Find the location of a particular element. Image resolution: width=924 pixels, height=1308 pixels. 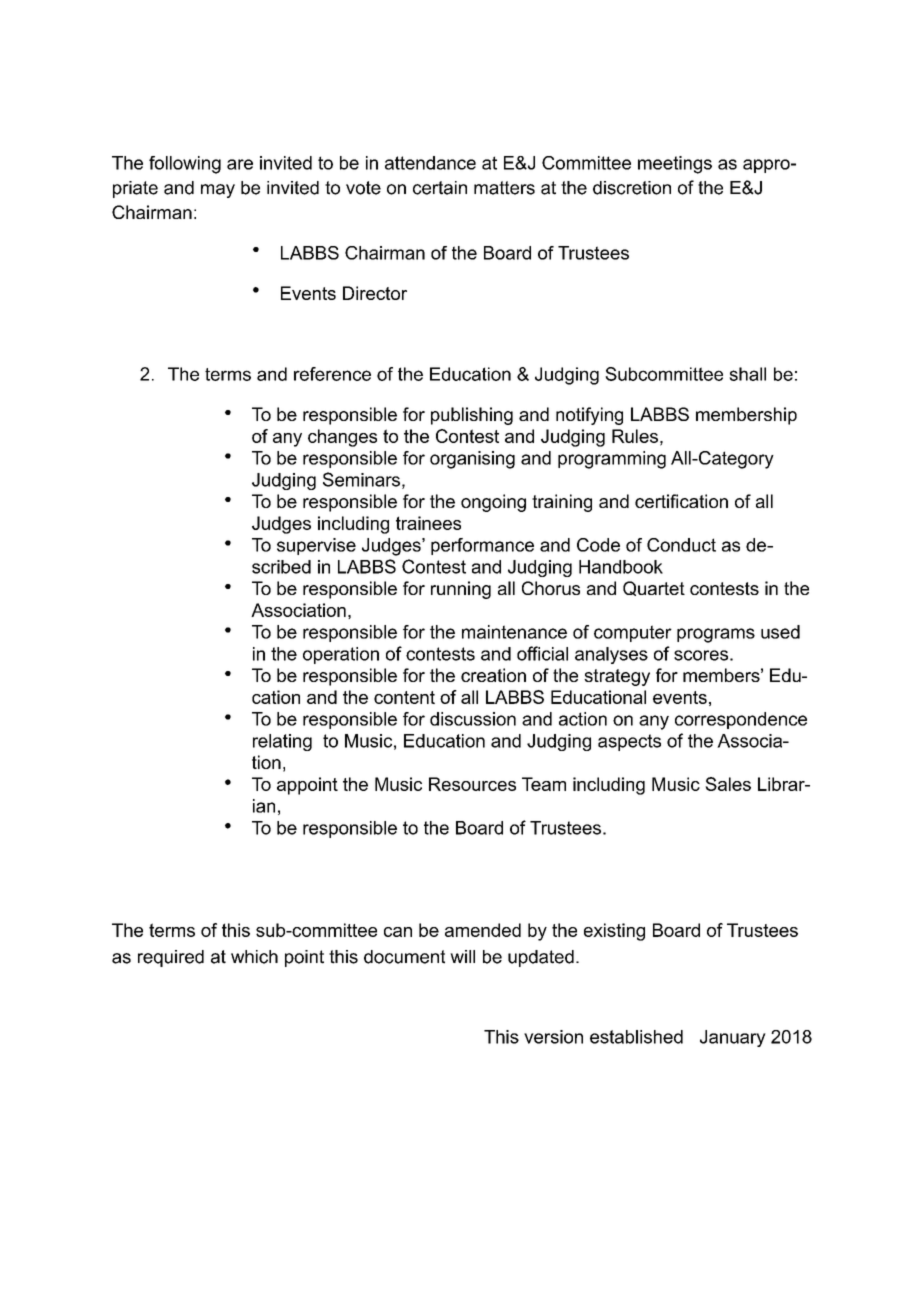

will is located at coordinates (462, 956).
